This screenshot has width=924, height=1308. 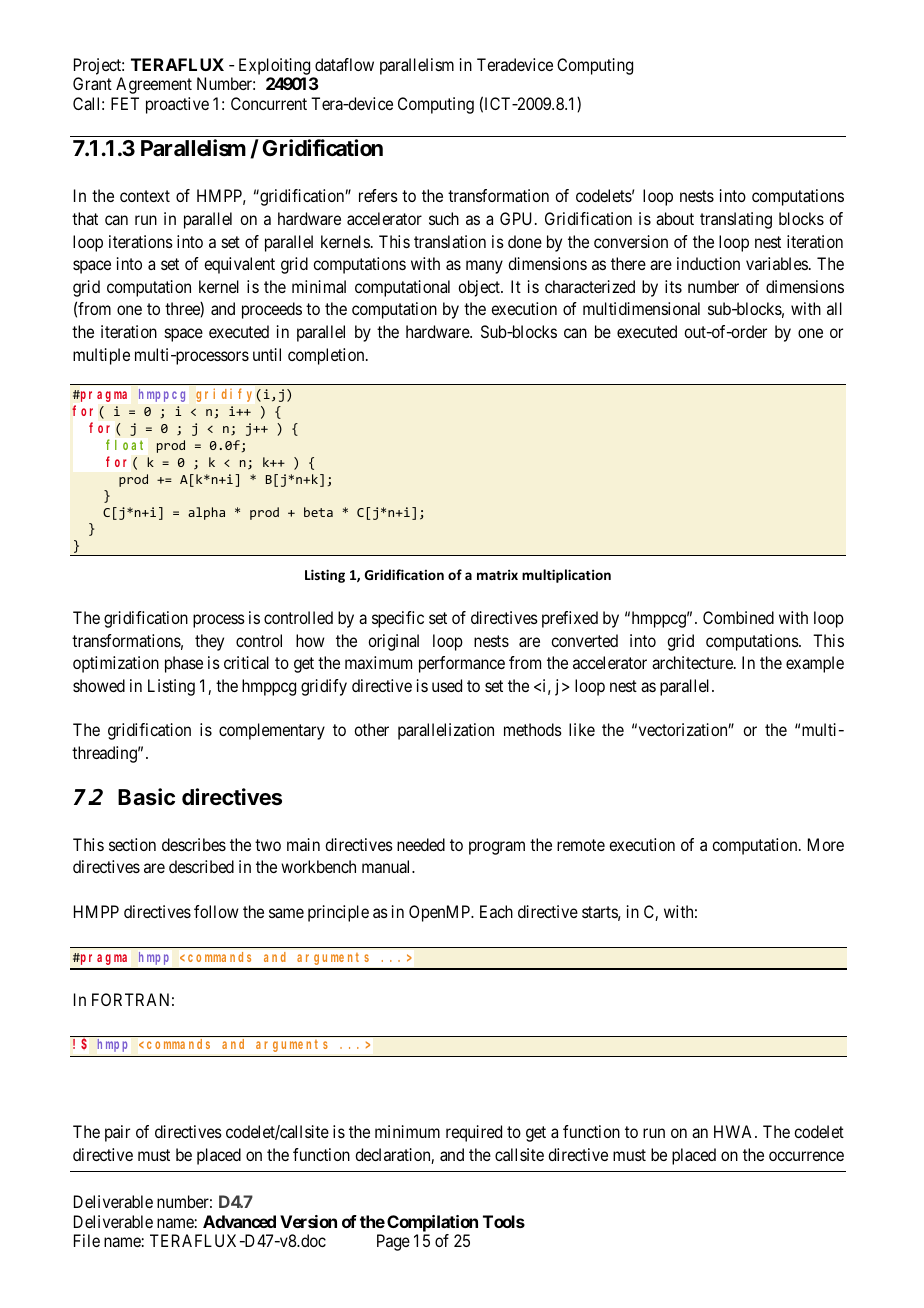 What do you see at coordinates (344, 64) in the screenshot?
I see `dataflow` at bounding box center [344, 64].
